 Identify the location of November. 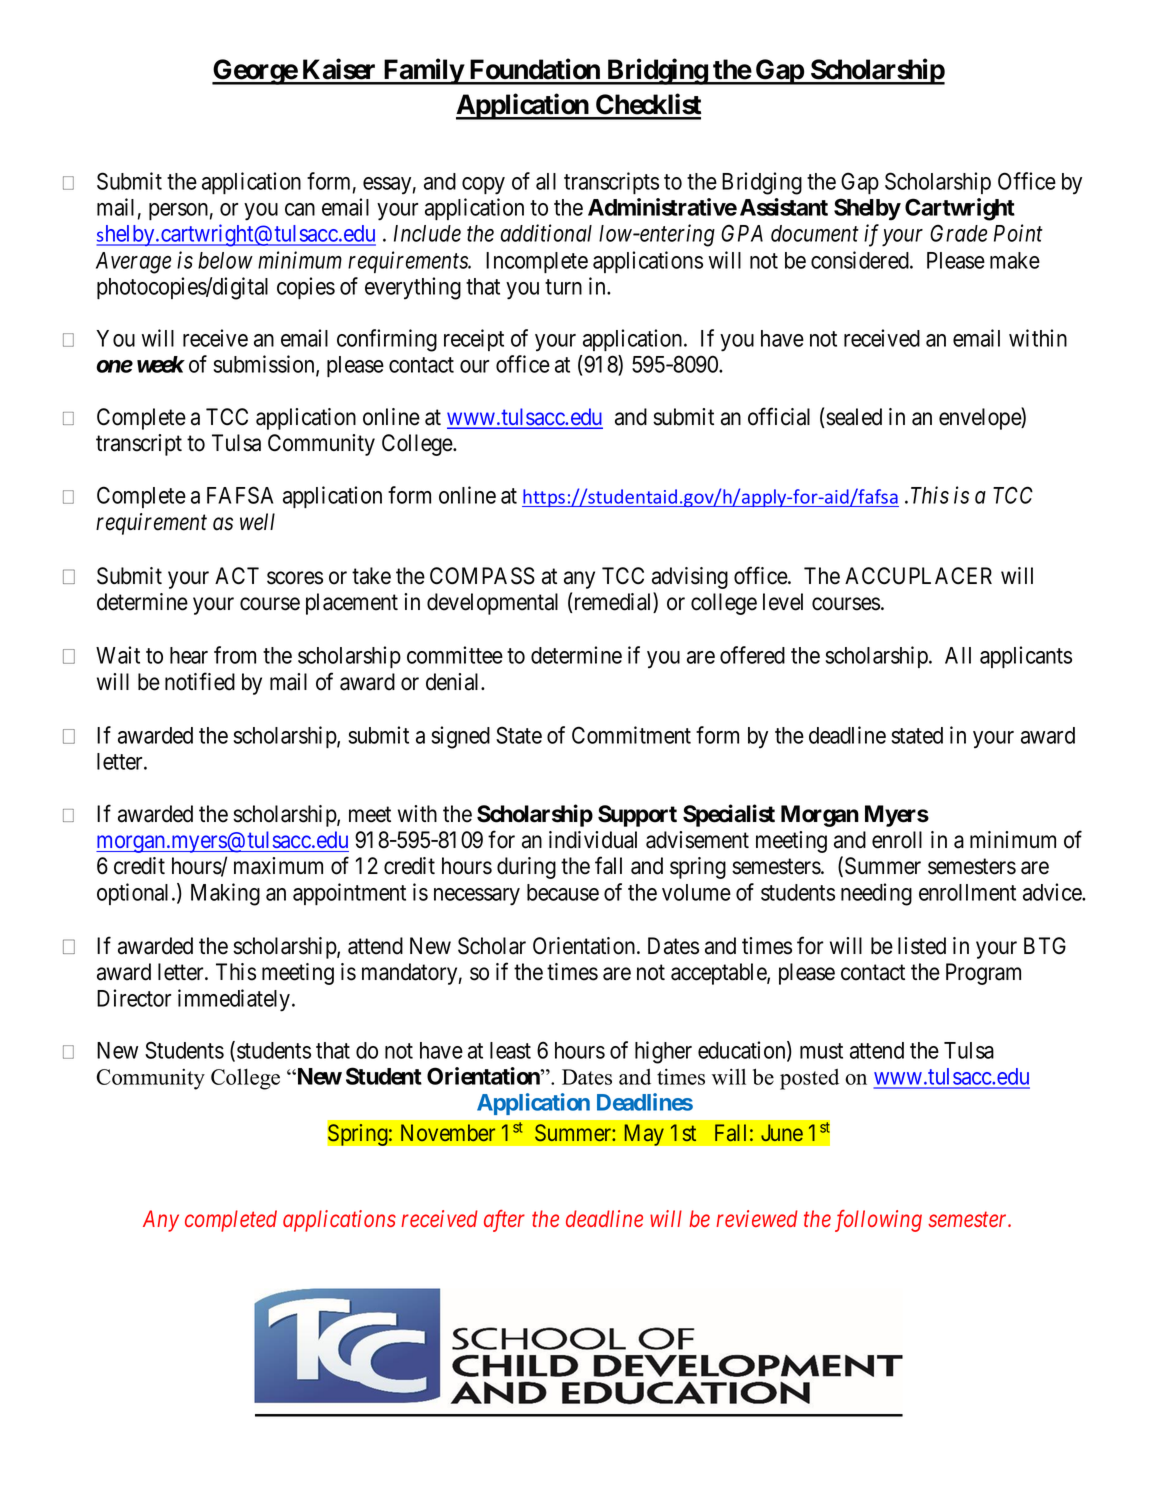
(448, 1132).
